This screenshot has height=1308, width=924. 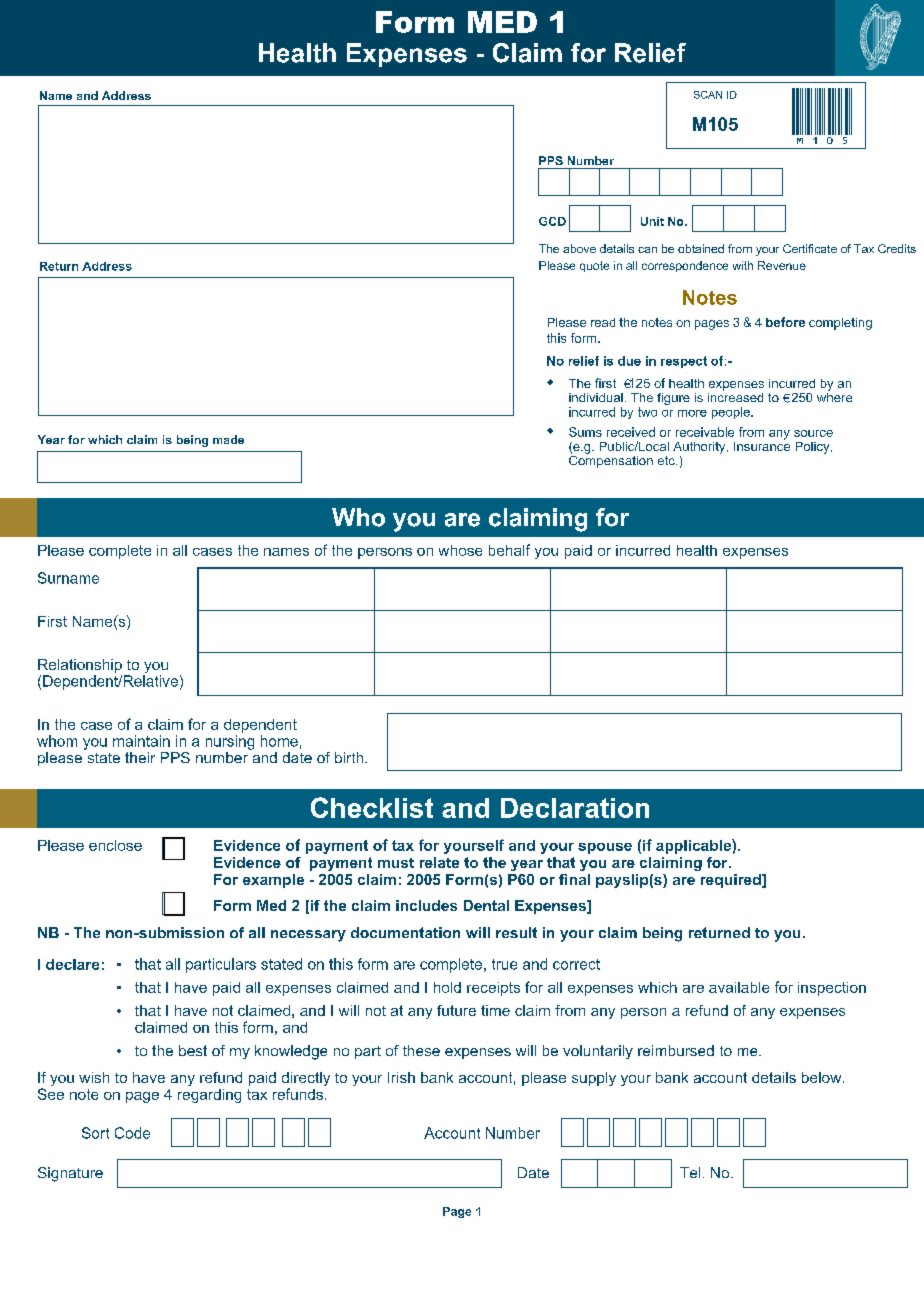 I want to click on SCAN, so click(x=708, y=95).
